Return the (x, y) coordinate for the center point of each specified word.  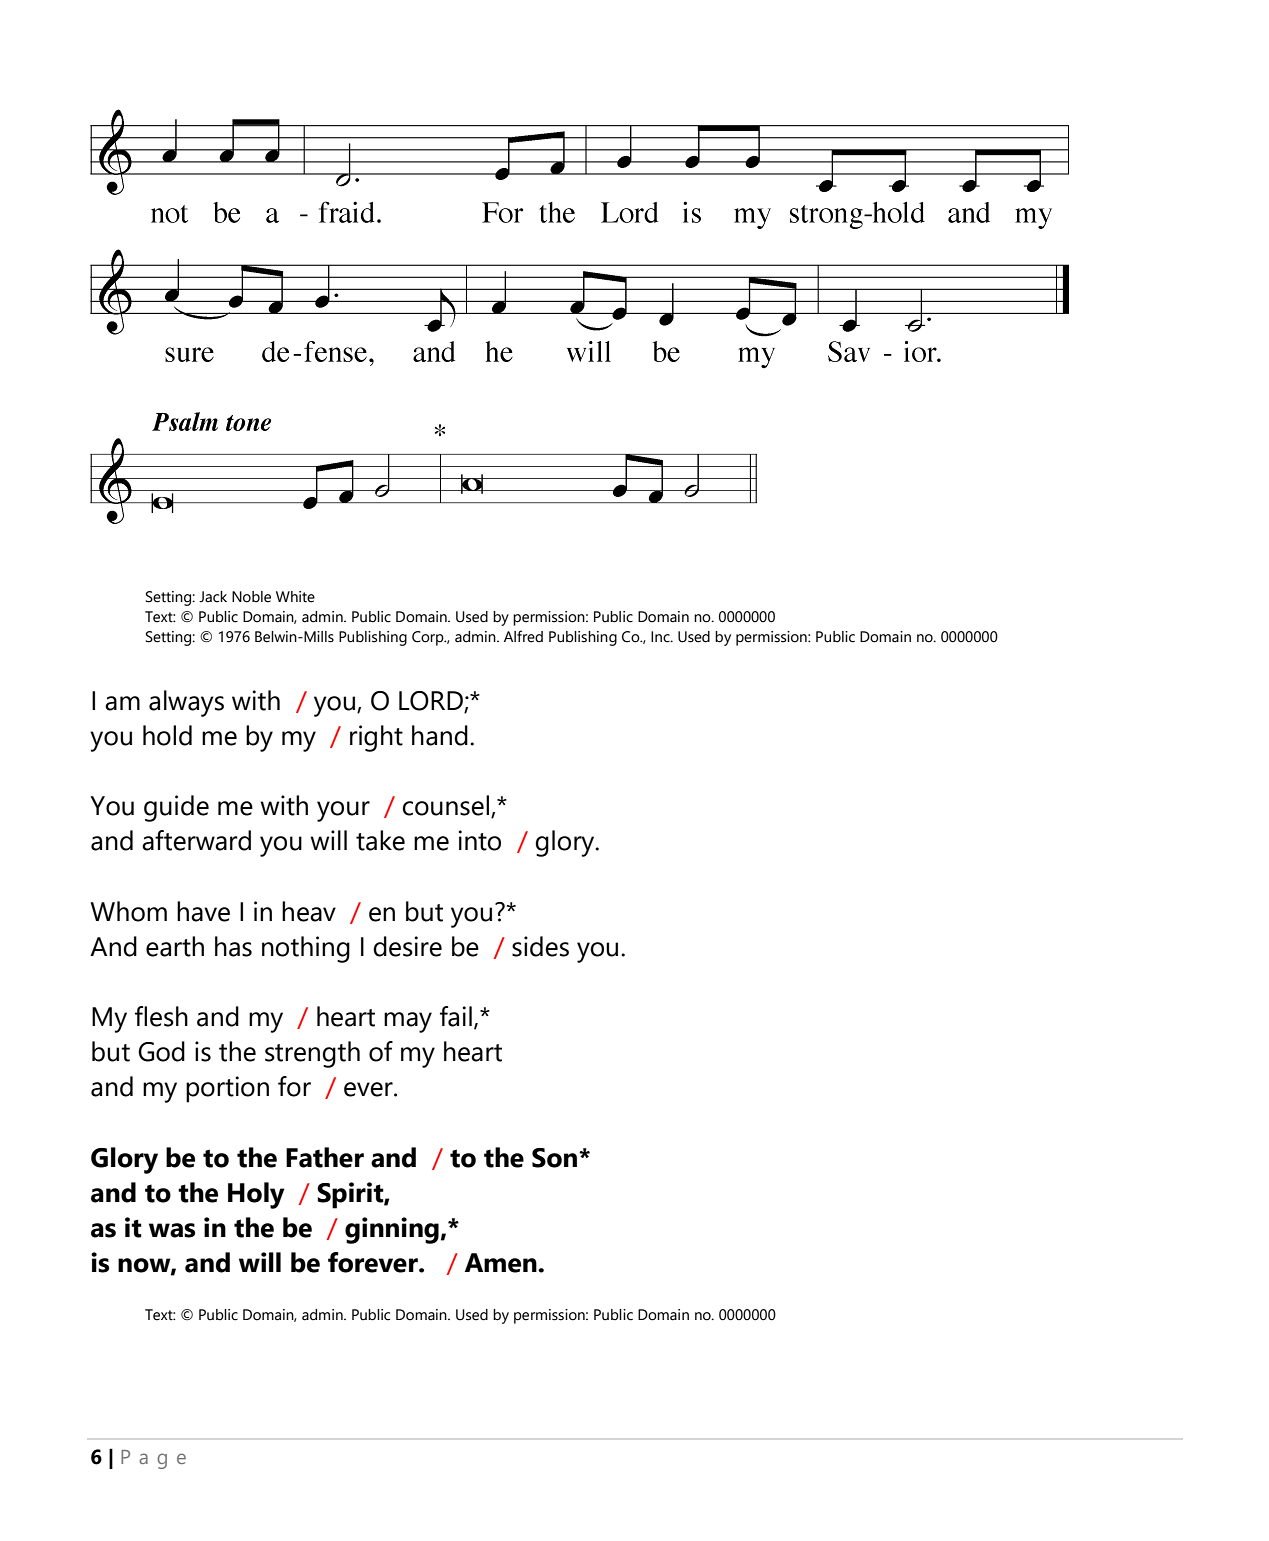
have (203, 911)
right (376, 738)
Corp (429, 638)
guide (176, 808)
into (480, 840)
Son (556, 1158)
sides (540, 946)
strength (312, 1054)
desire (407, 946)
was (172, 1230)
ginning (392, 1230)
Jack (213, 597)
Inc (661, 637)
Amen (502, 1263)
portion (227, 1089)
